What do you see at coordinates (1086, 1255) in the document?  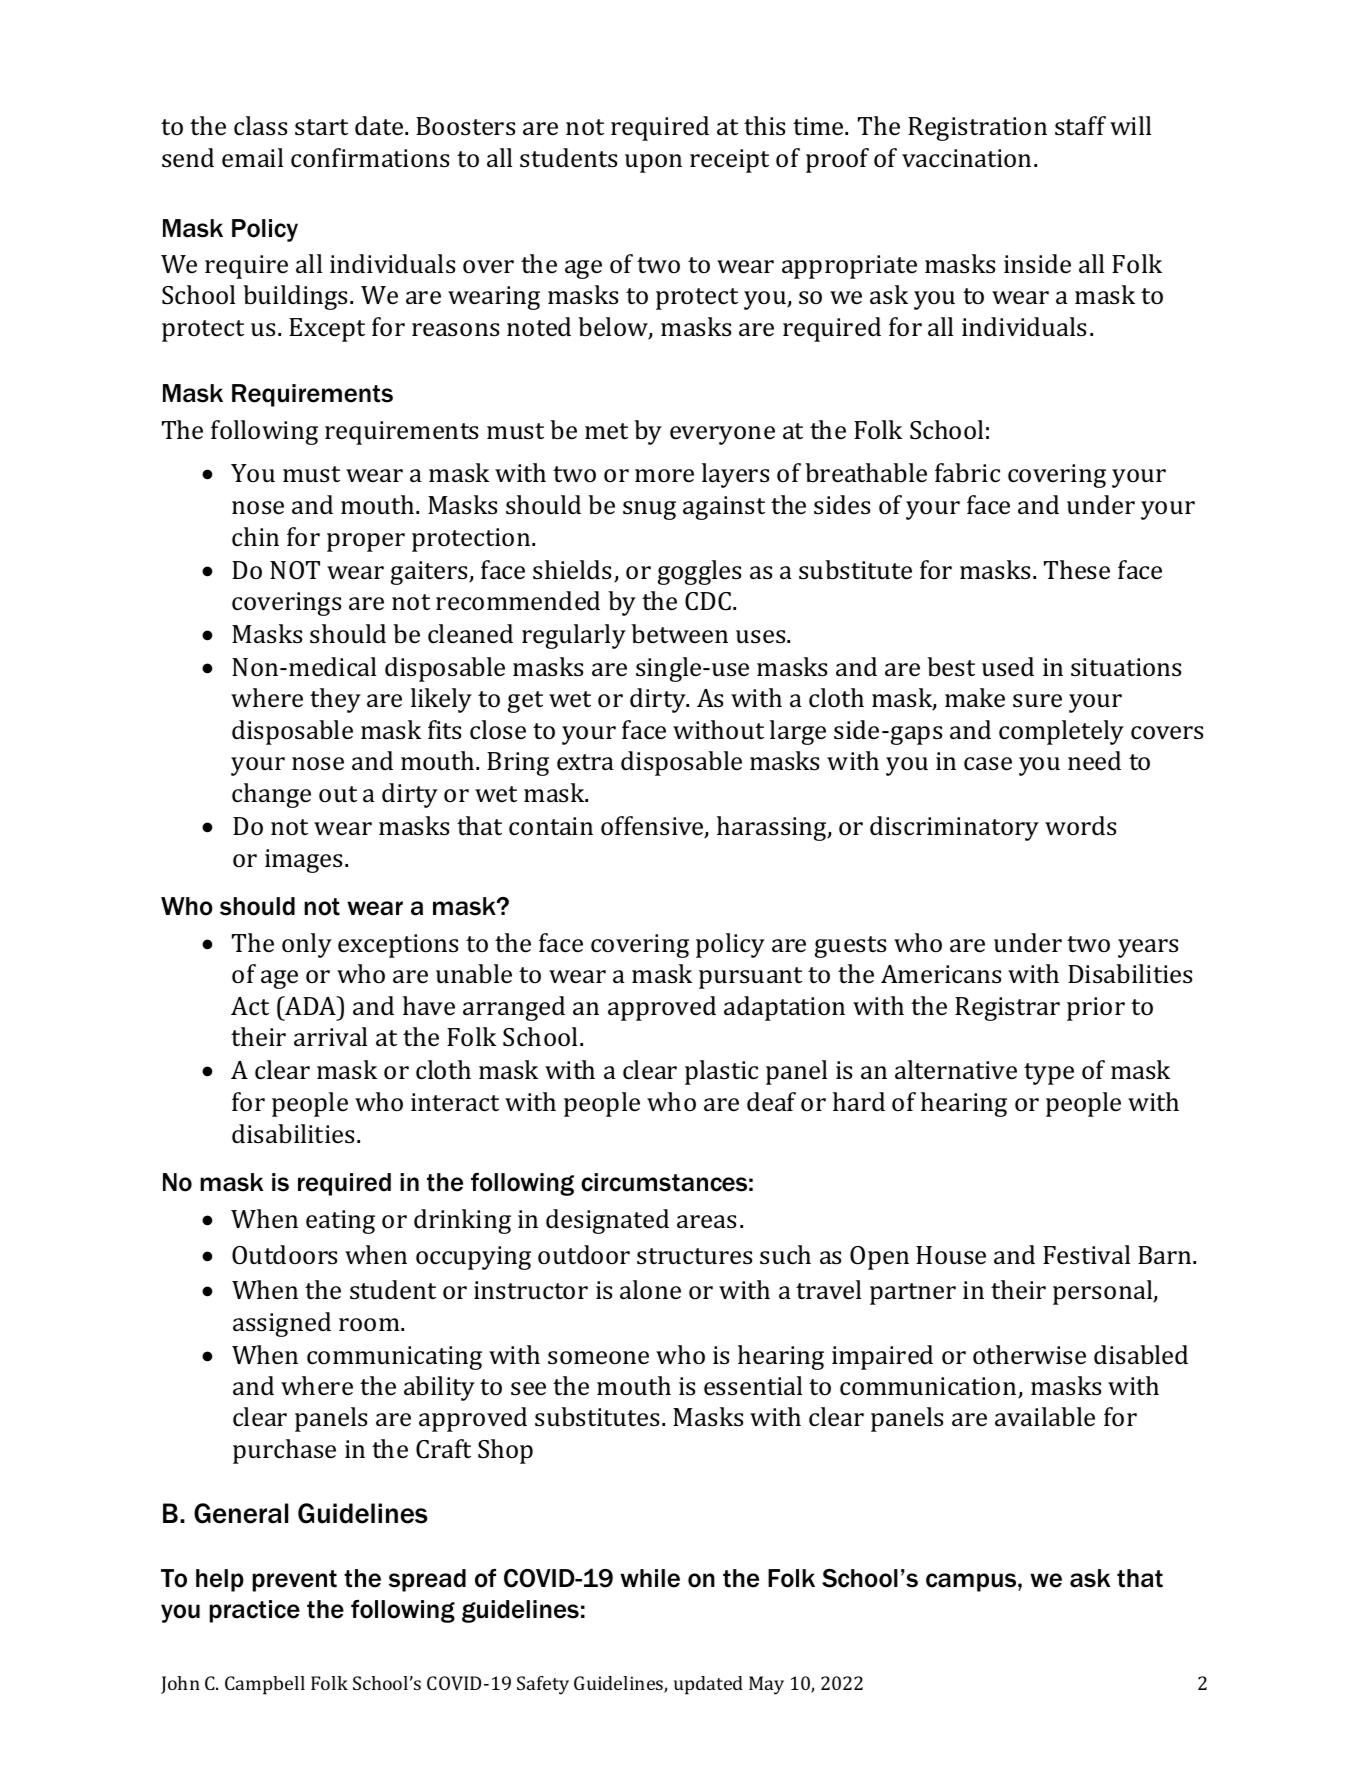 I see `Festival` at bounding box center [1086, 1255].
